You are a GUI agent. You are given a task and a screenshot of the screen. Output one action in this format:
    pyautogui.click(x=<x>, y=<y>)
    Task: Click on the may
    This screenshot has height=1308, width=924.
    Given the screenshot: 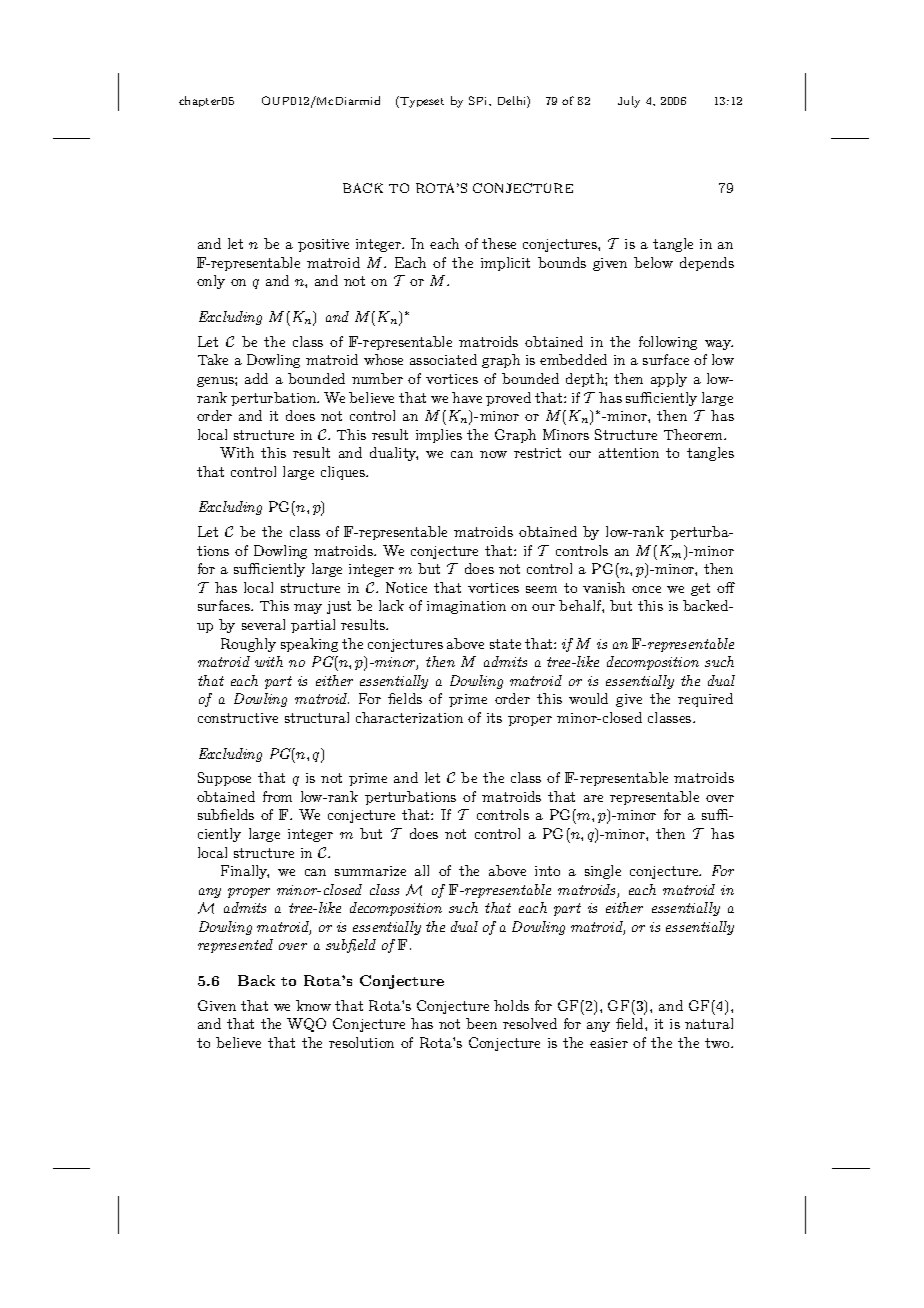 What is the action you would take?
    pyautogui.click(x=308, y=609)
